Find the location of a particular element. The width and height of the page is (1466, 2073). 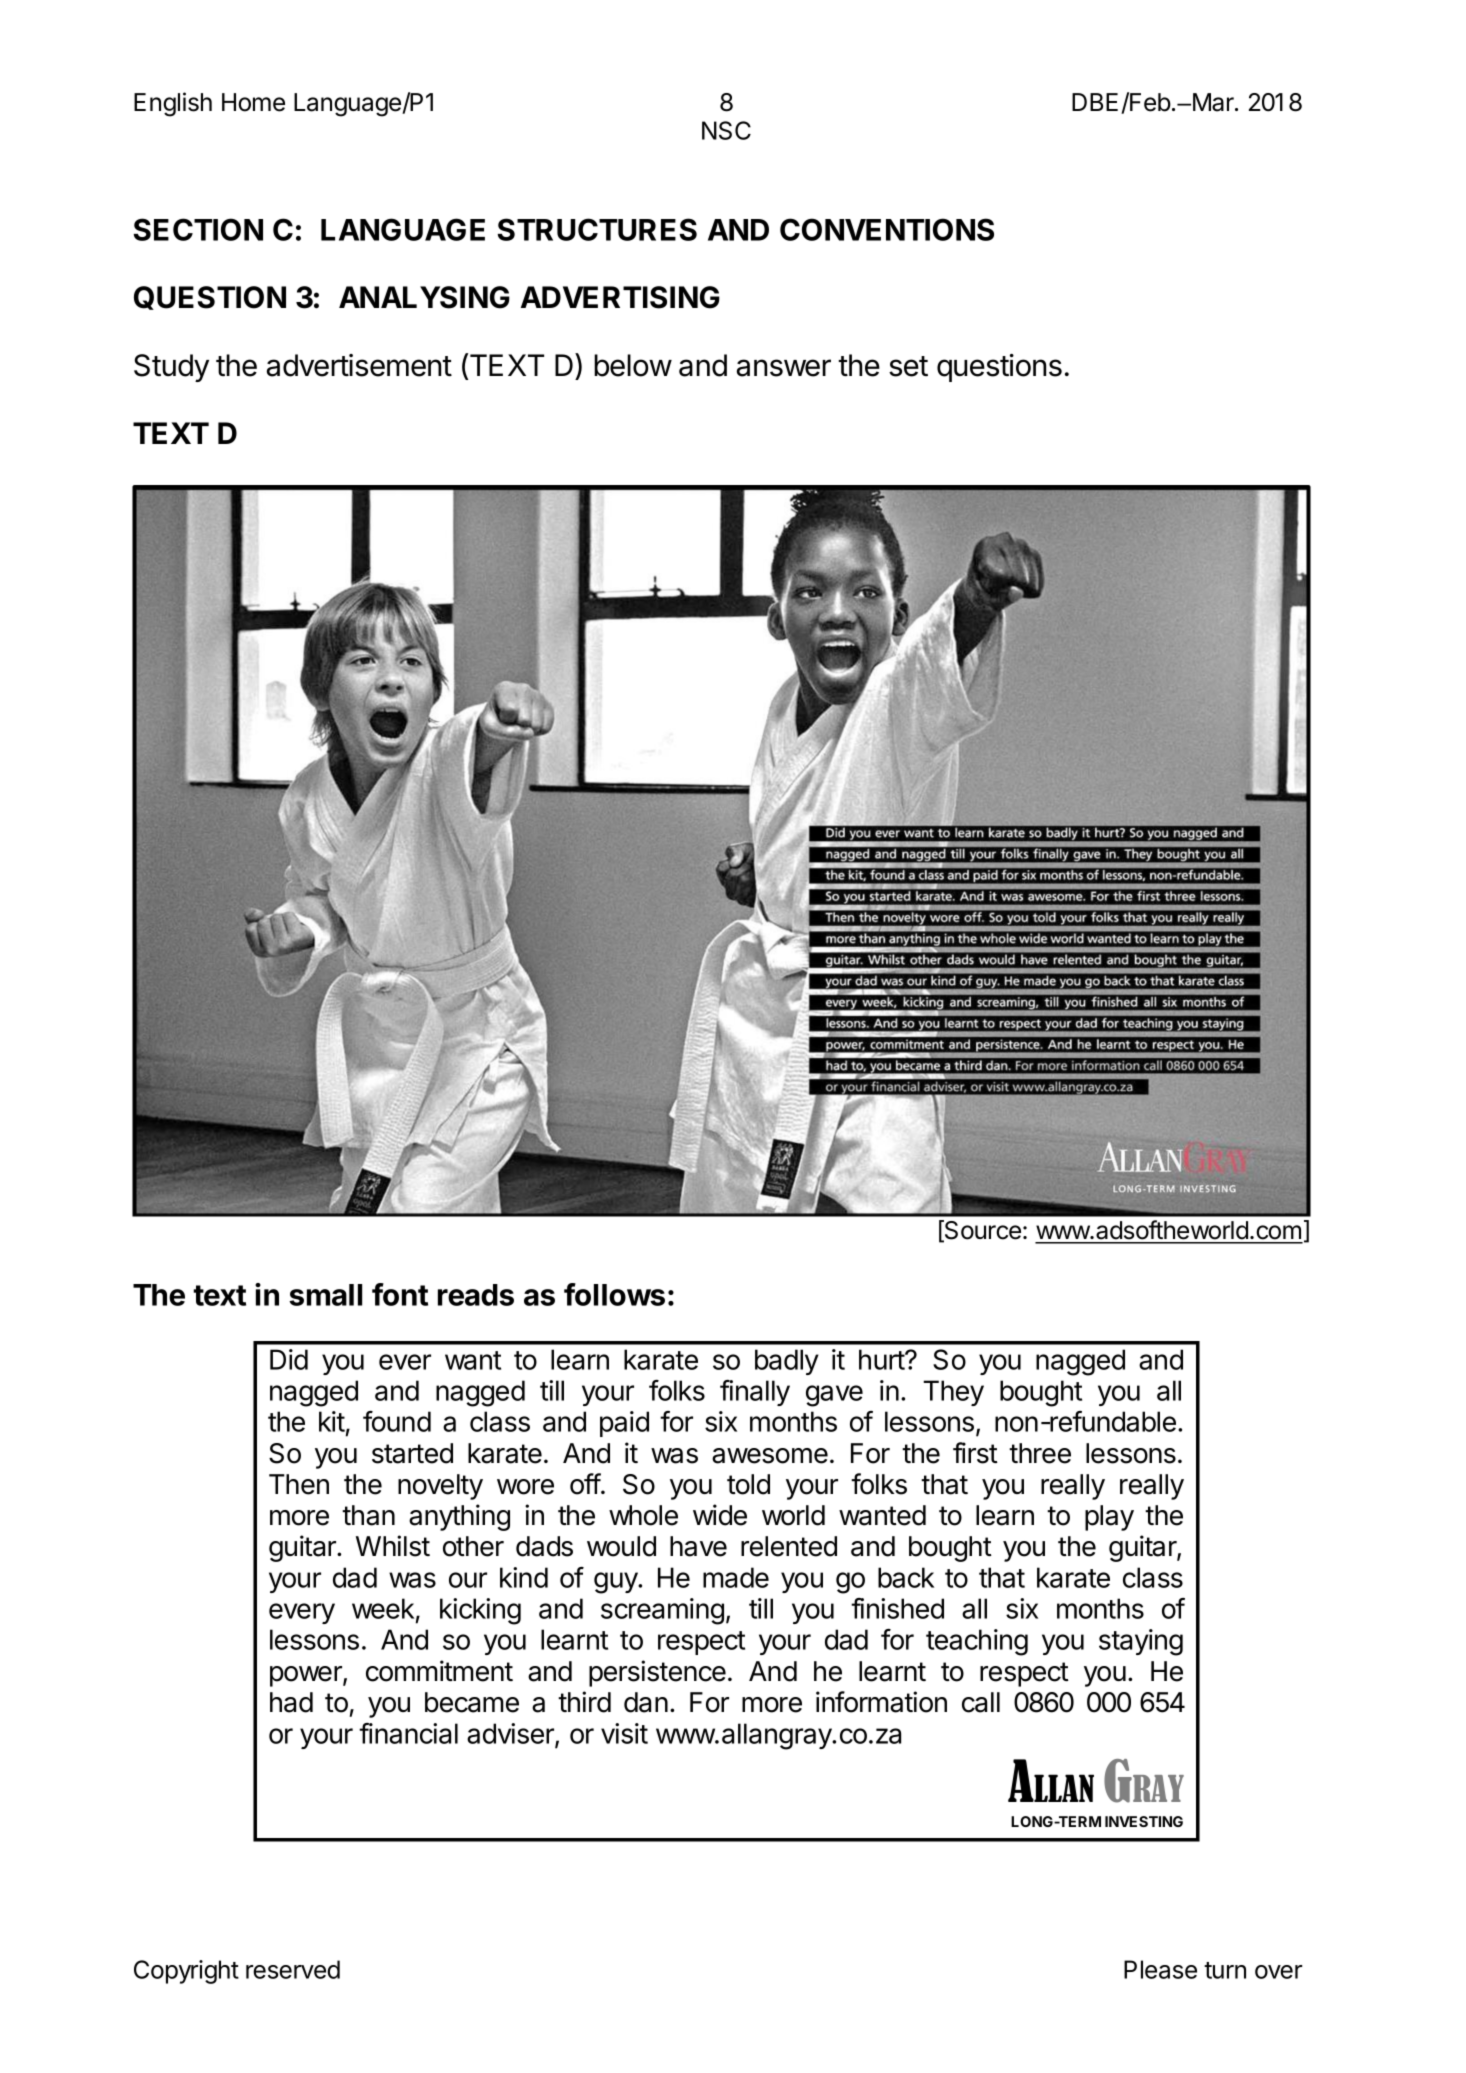

advertisement is located at coordinates (359, 365).
